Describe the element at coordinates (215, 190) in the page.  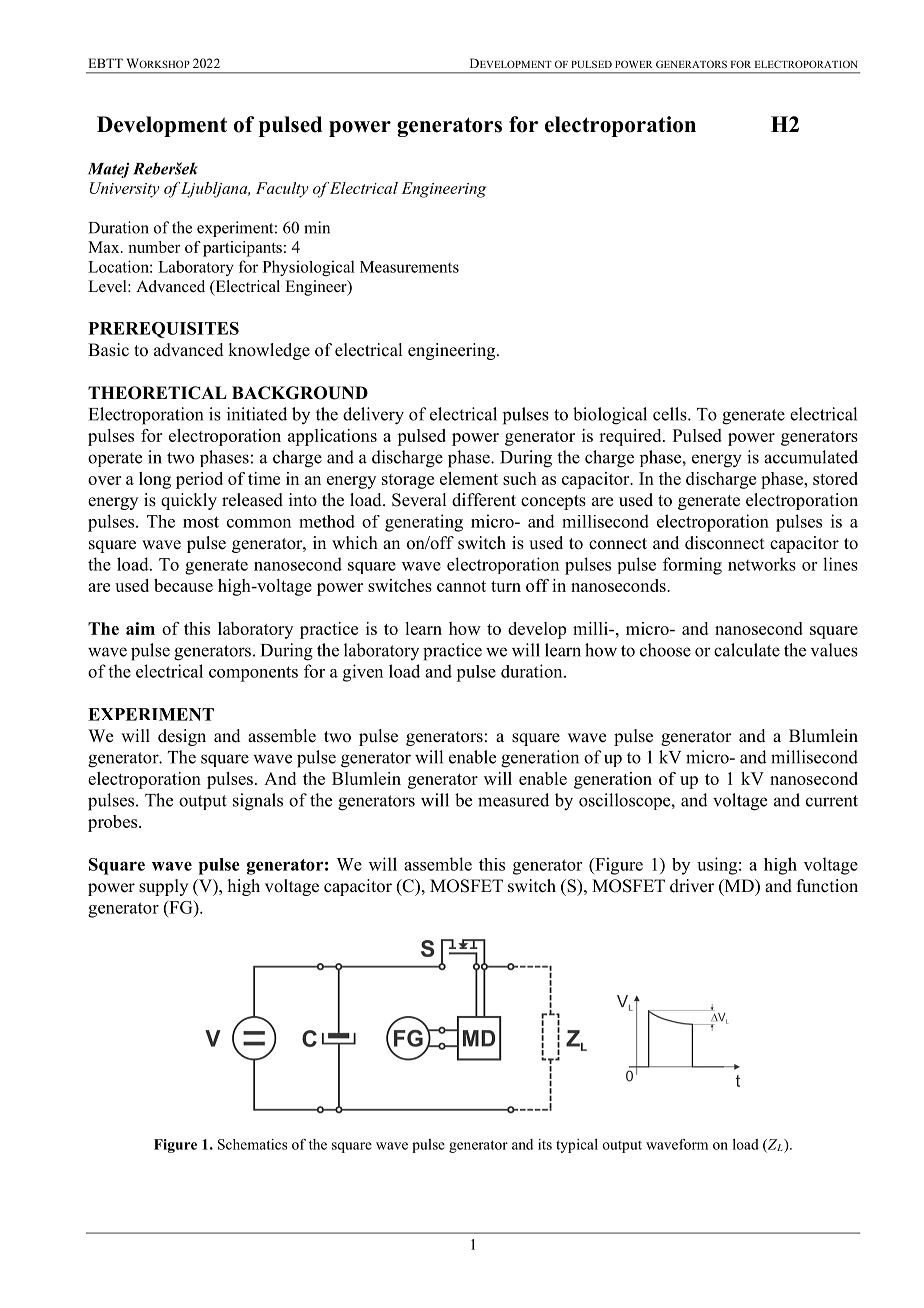
I see `Ljubljana` at that location.
